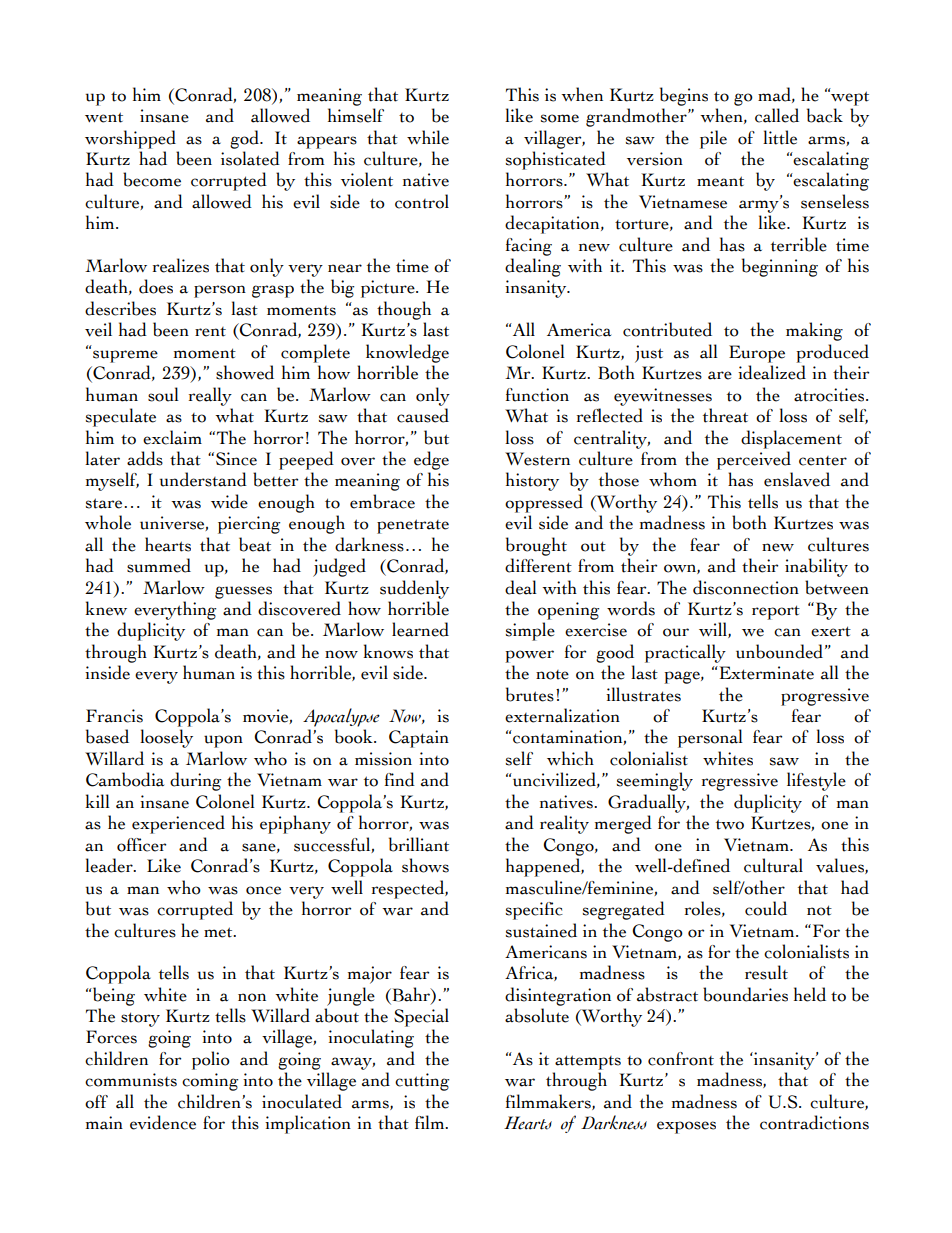  What do you see at coordinates (400, 779) in the screenshot?
I see `find` at bounding box center [400, 779].
